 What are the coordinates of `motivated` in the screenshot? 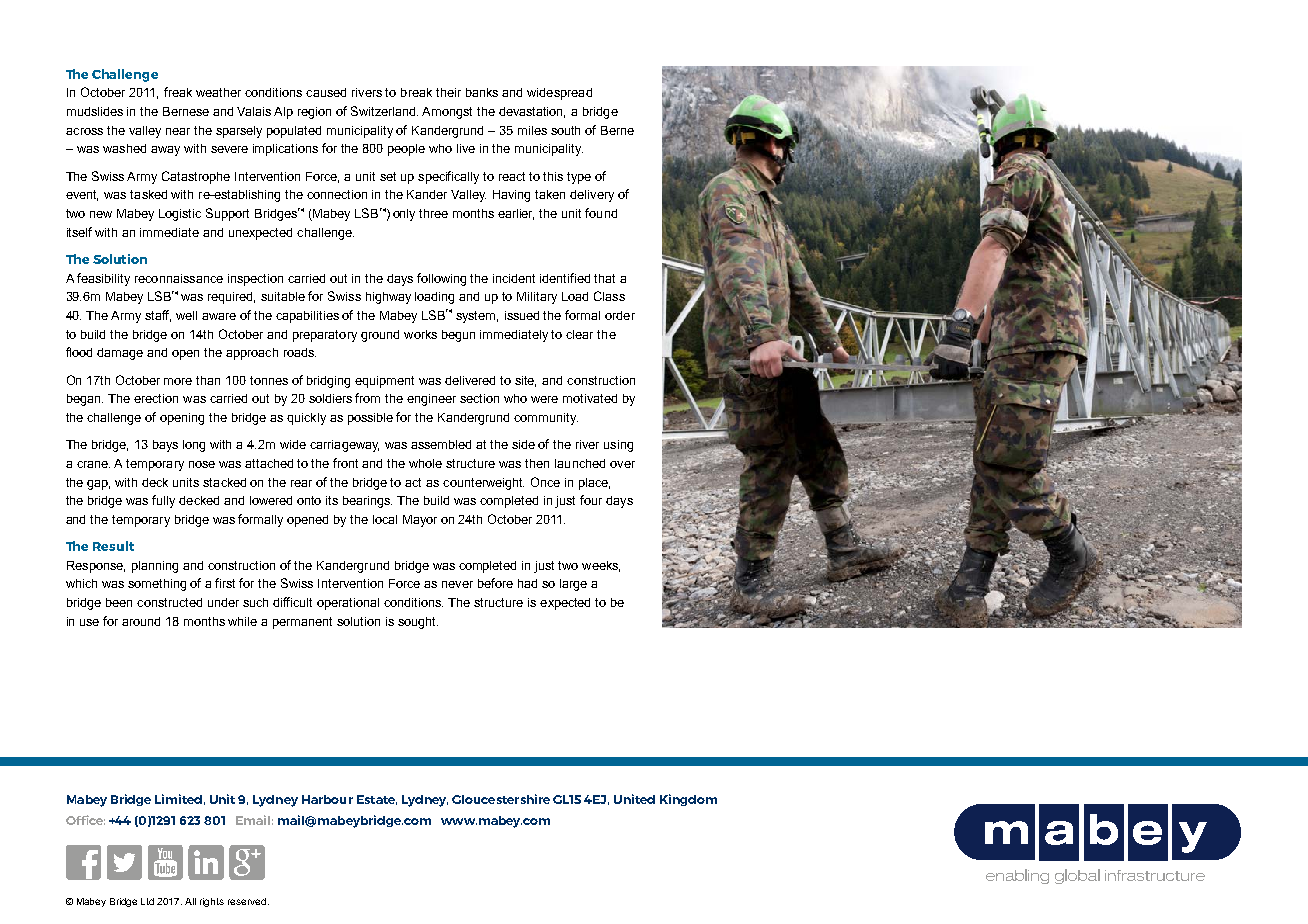 It's located at (590, 398).
